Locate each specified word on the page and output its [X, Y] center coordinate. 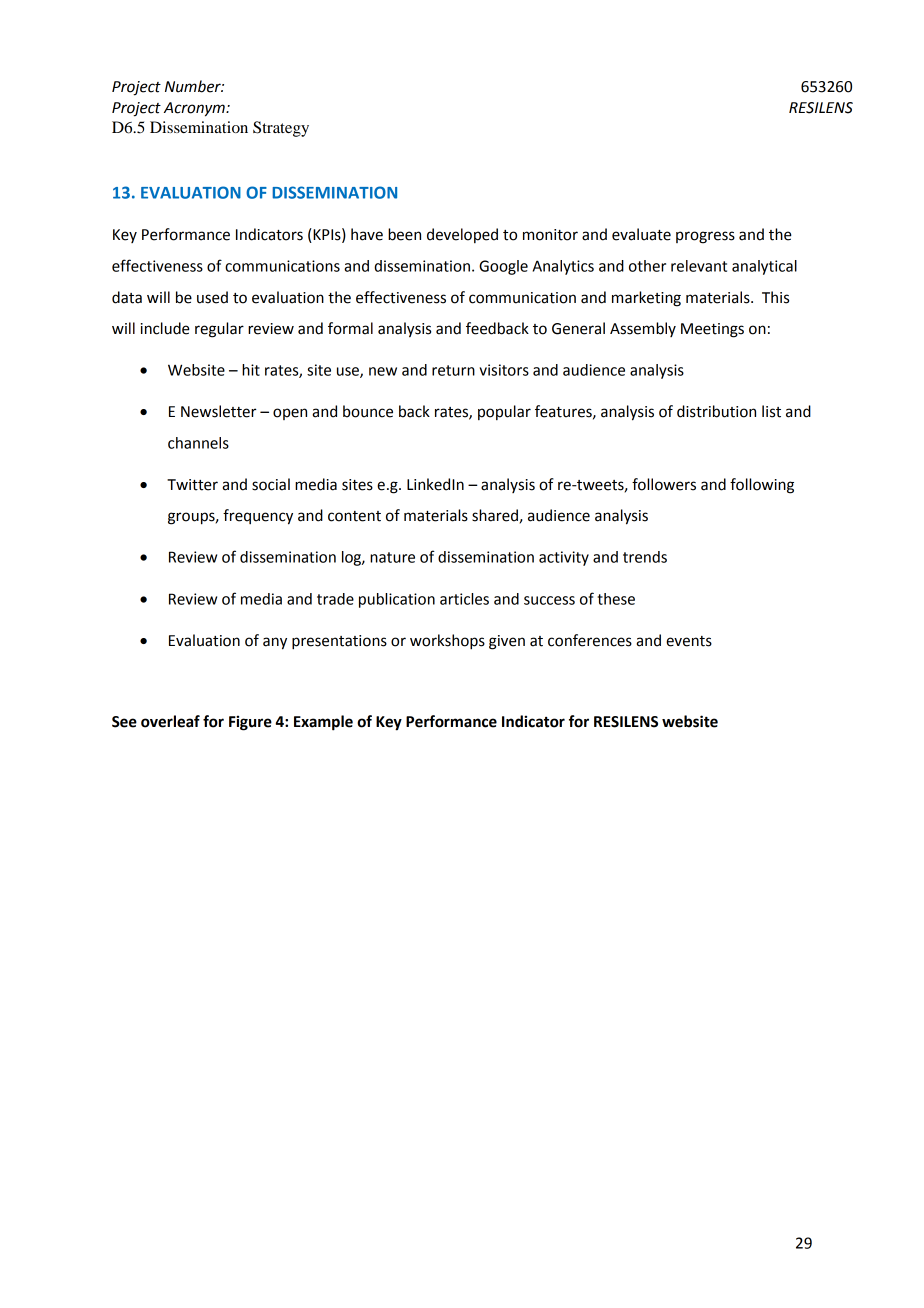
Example [323, 723]
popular [504, 412]
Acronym [195, 109]
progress [705, 237]
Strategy [281, 129]
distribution [716, 411]
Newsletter [218, 411]
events [689, 641]
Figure [250, 723]
